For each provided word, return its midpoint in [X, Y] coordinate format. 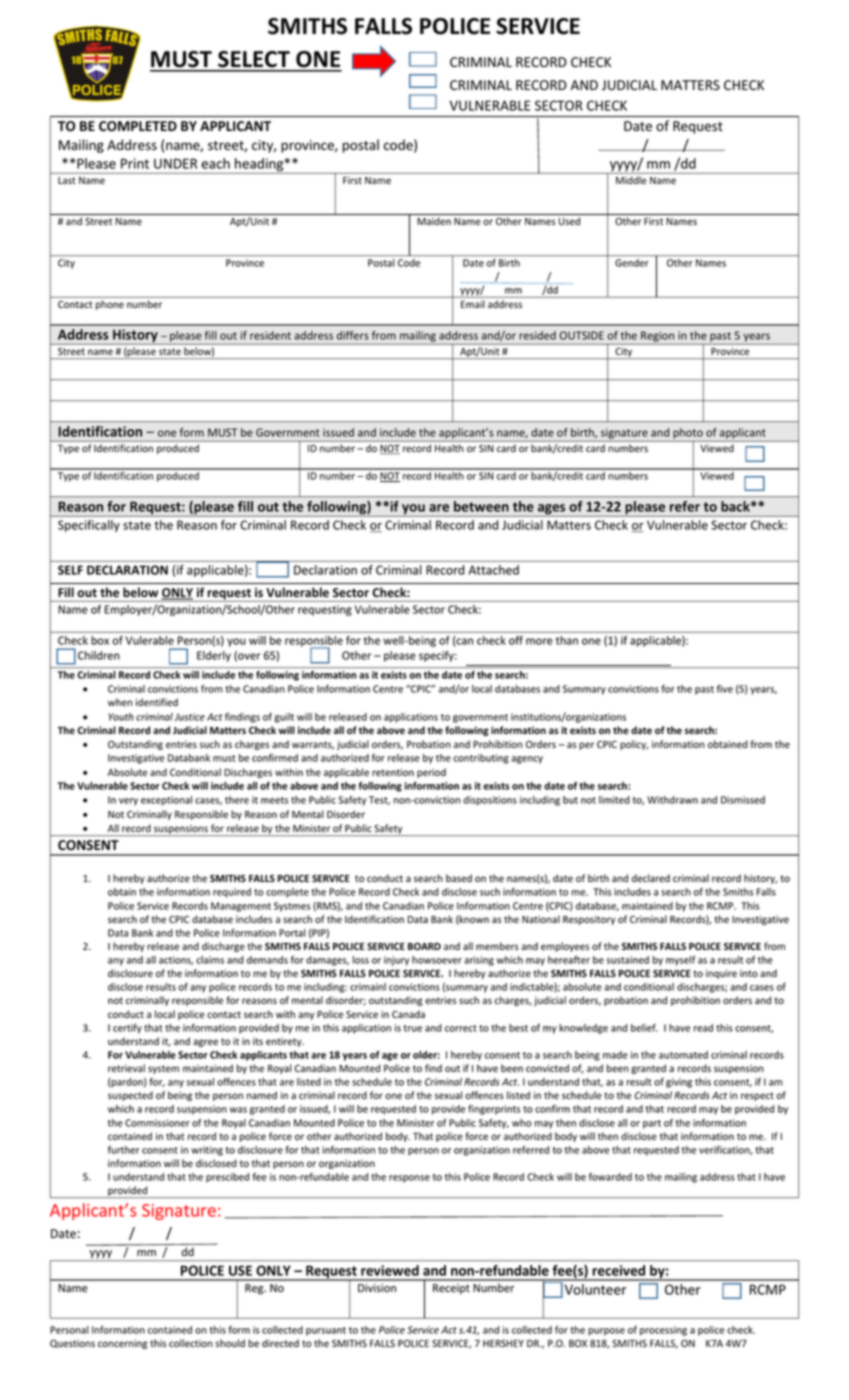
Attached [493, 570]
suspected [130, 1096]
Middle [631, 180]
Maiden [434, 221]
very [128, 802]
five [725, 688]
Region [658, 338]
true [413, 1028]
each [215, 163]
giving [679, 1083]
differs [353, 335]
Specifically [89, 526]
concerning [122, 1344]
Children [99, 655]
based [459, 878]
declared [651, 878]
